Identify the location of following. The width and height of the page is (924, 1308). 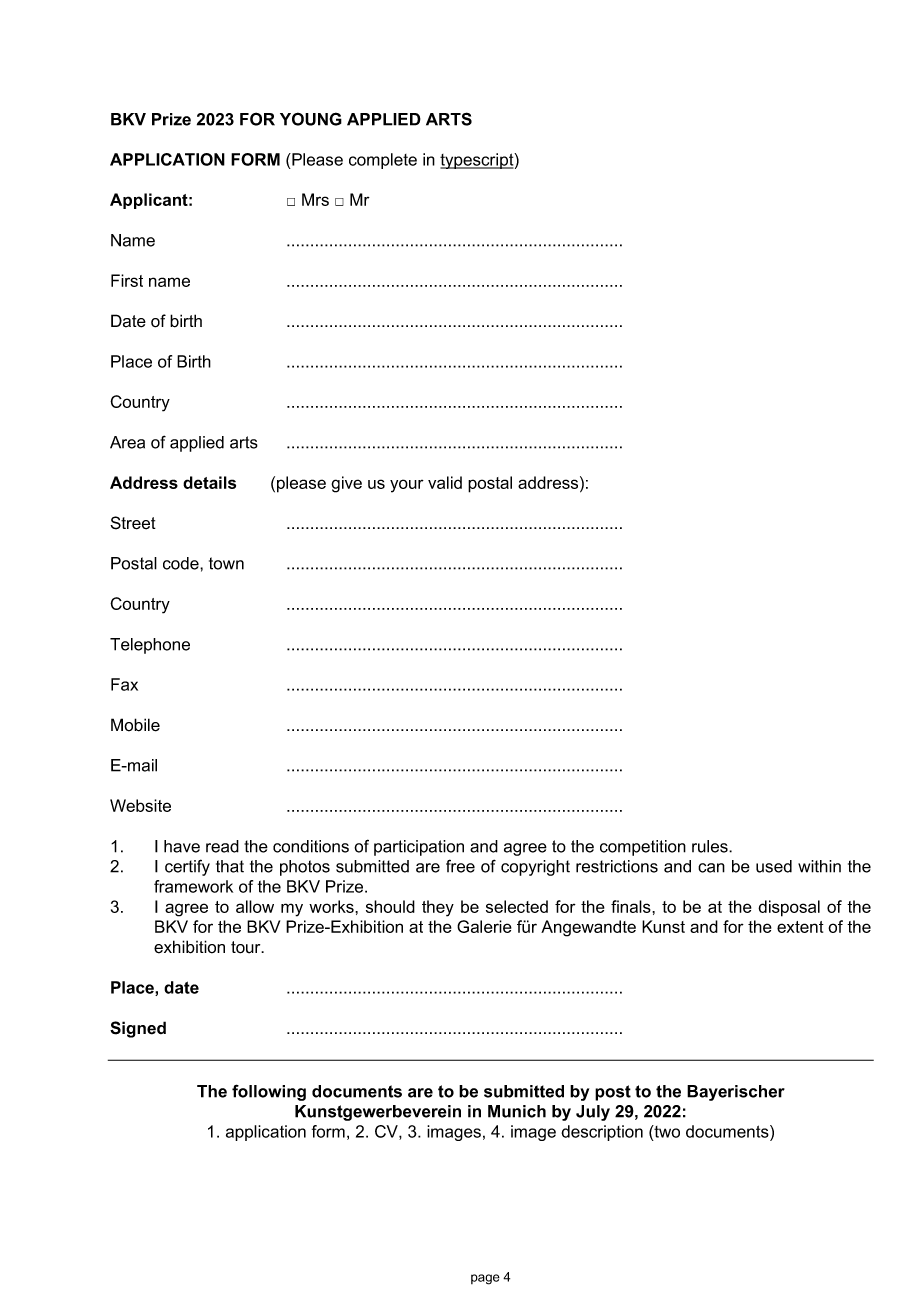
(269, 1092).
